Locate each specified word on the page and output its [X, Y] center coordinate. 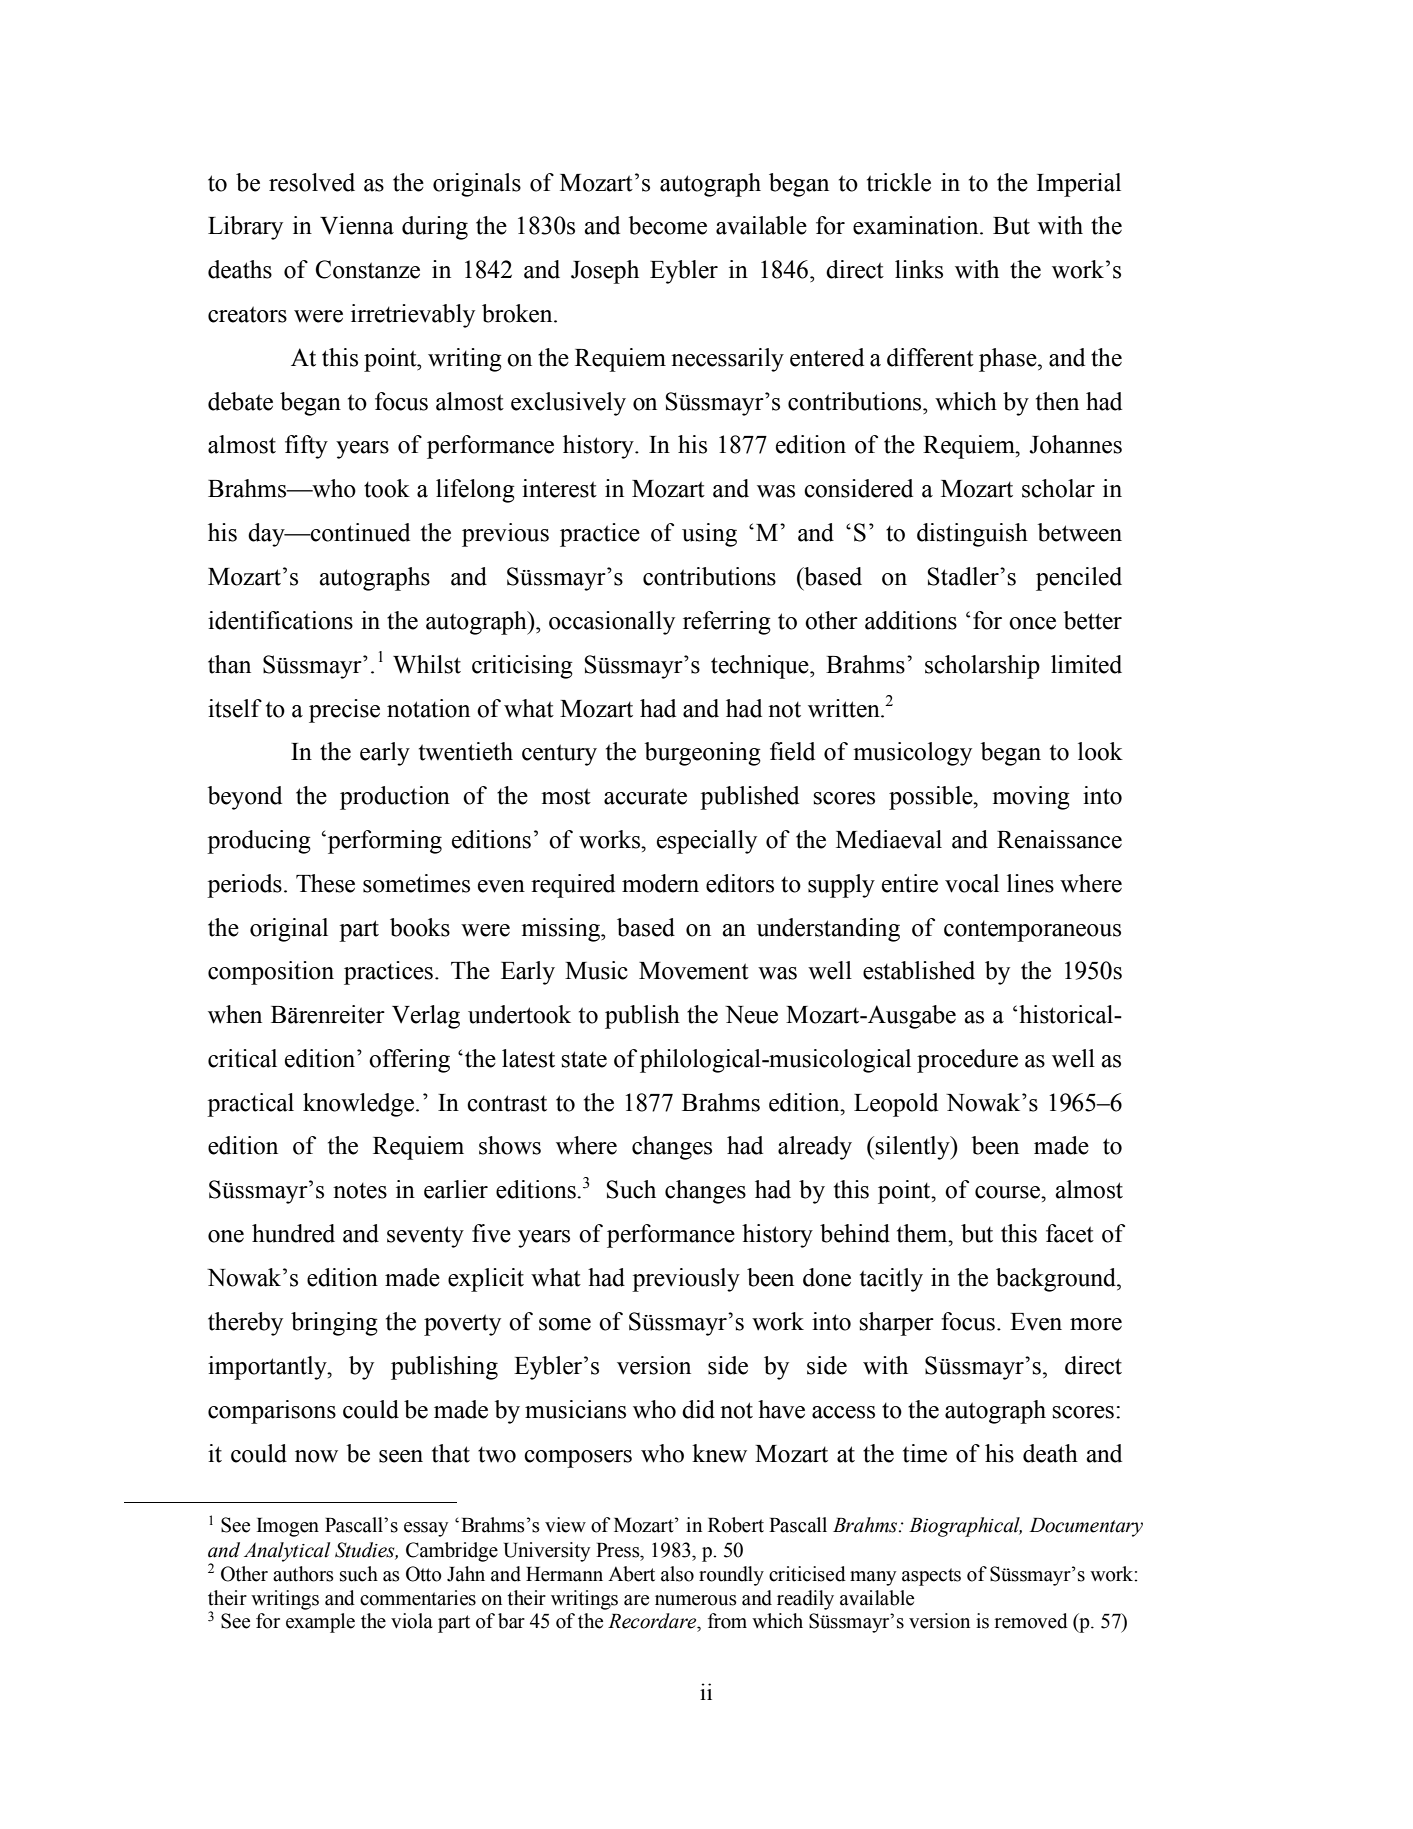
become [668, 225]
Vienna [357, 225]
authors [303, 1574]
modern [660, 883]
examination [917, 225]
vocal [972, 883]
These [325, 883]
